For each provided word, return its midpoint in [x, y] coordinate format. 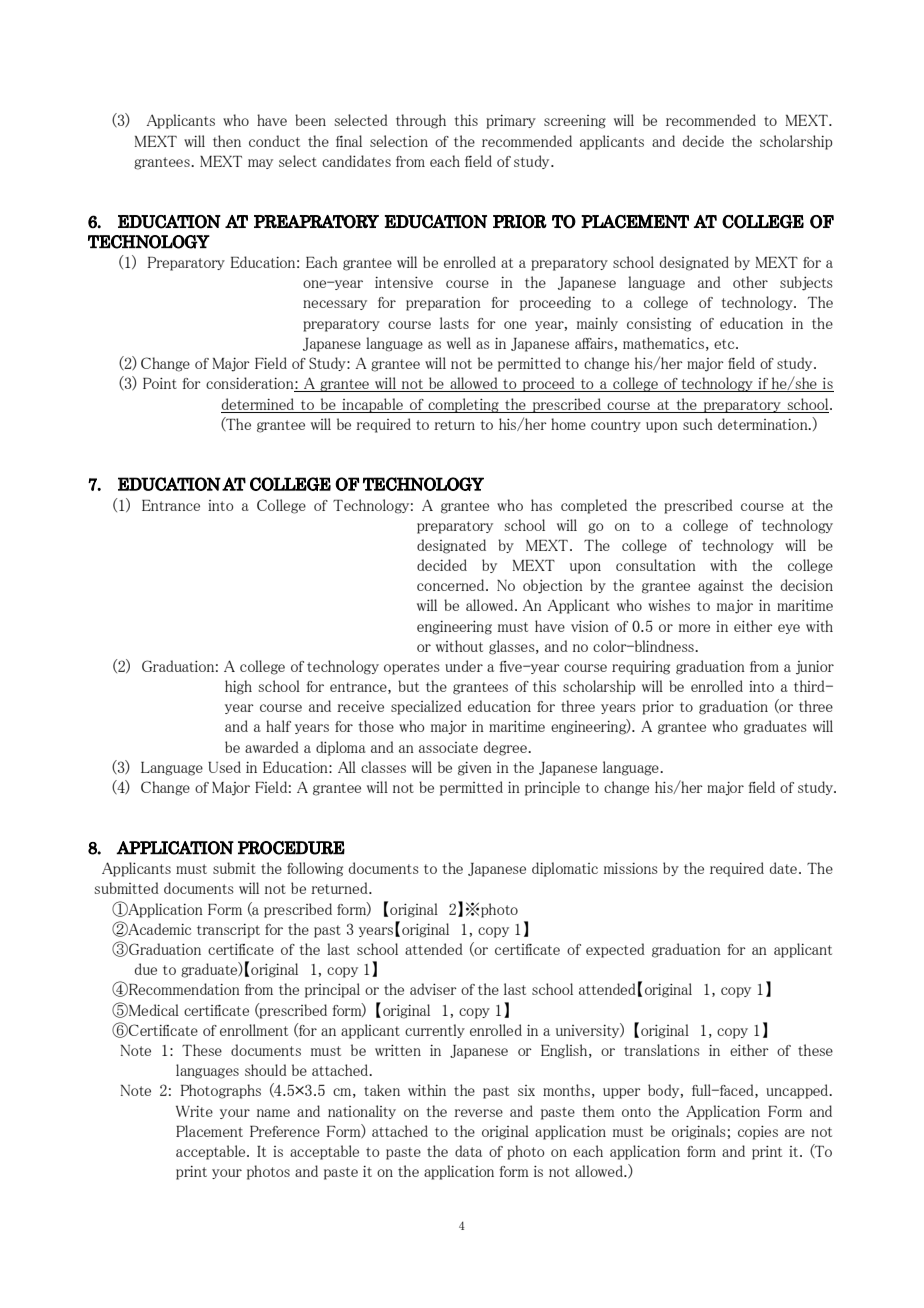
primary [511, 122]
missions [631, 868]
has [541, 505]
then [227, 141]
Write [194, 1111]
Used [224, 767]
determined [258, 404]
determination [764, 424]
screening [575, 122]
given [475, 769]
